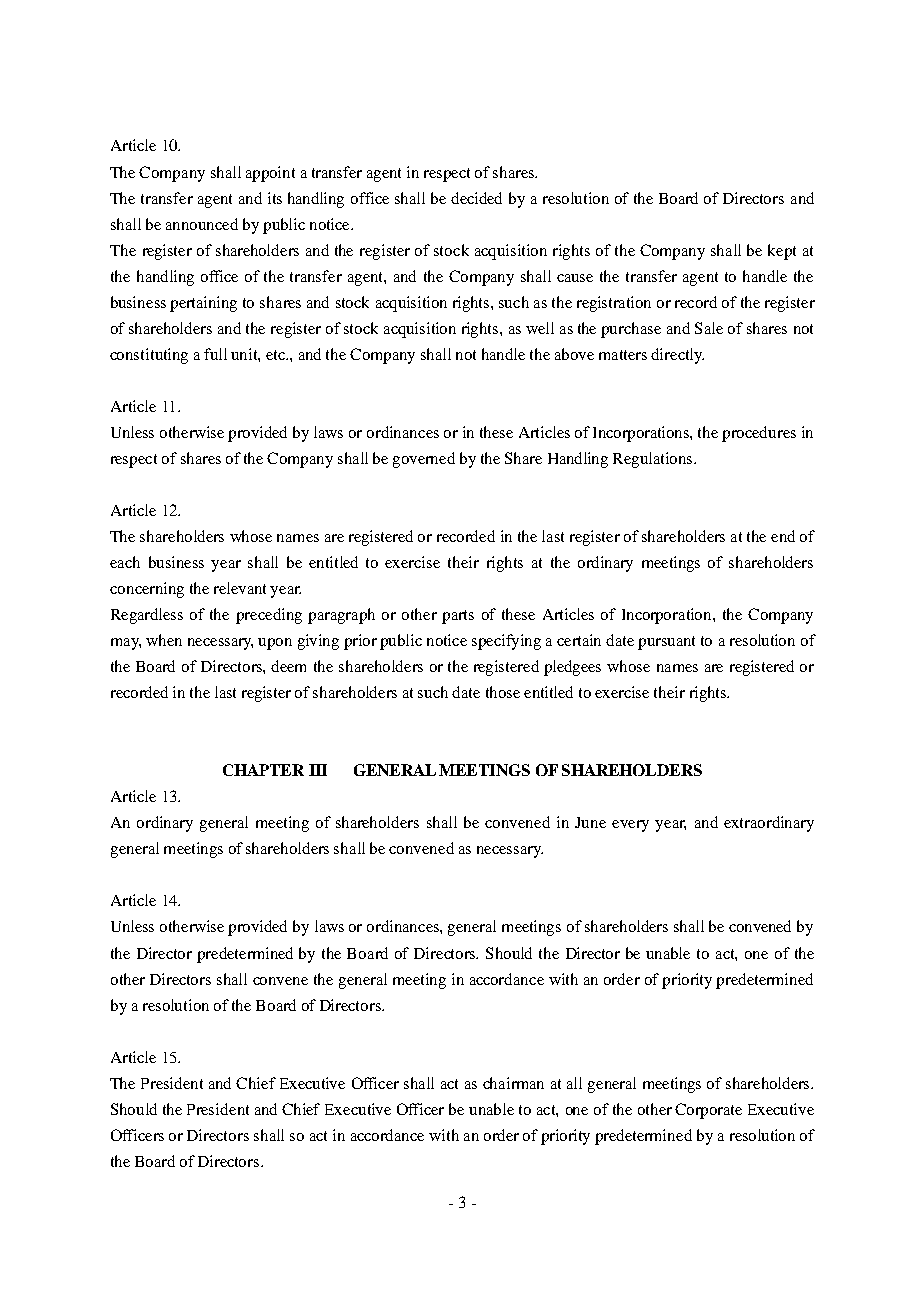 The width and height of the screenshot is (924, 1308). Describe the element at coordinates (783, 536) in the screenshot. I see `end` at that location.
